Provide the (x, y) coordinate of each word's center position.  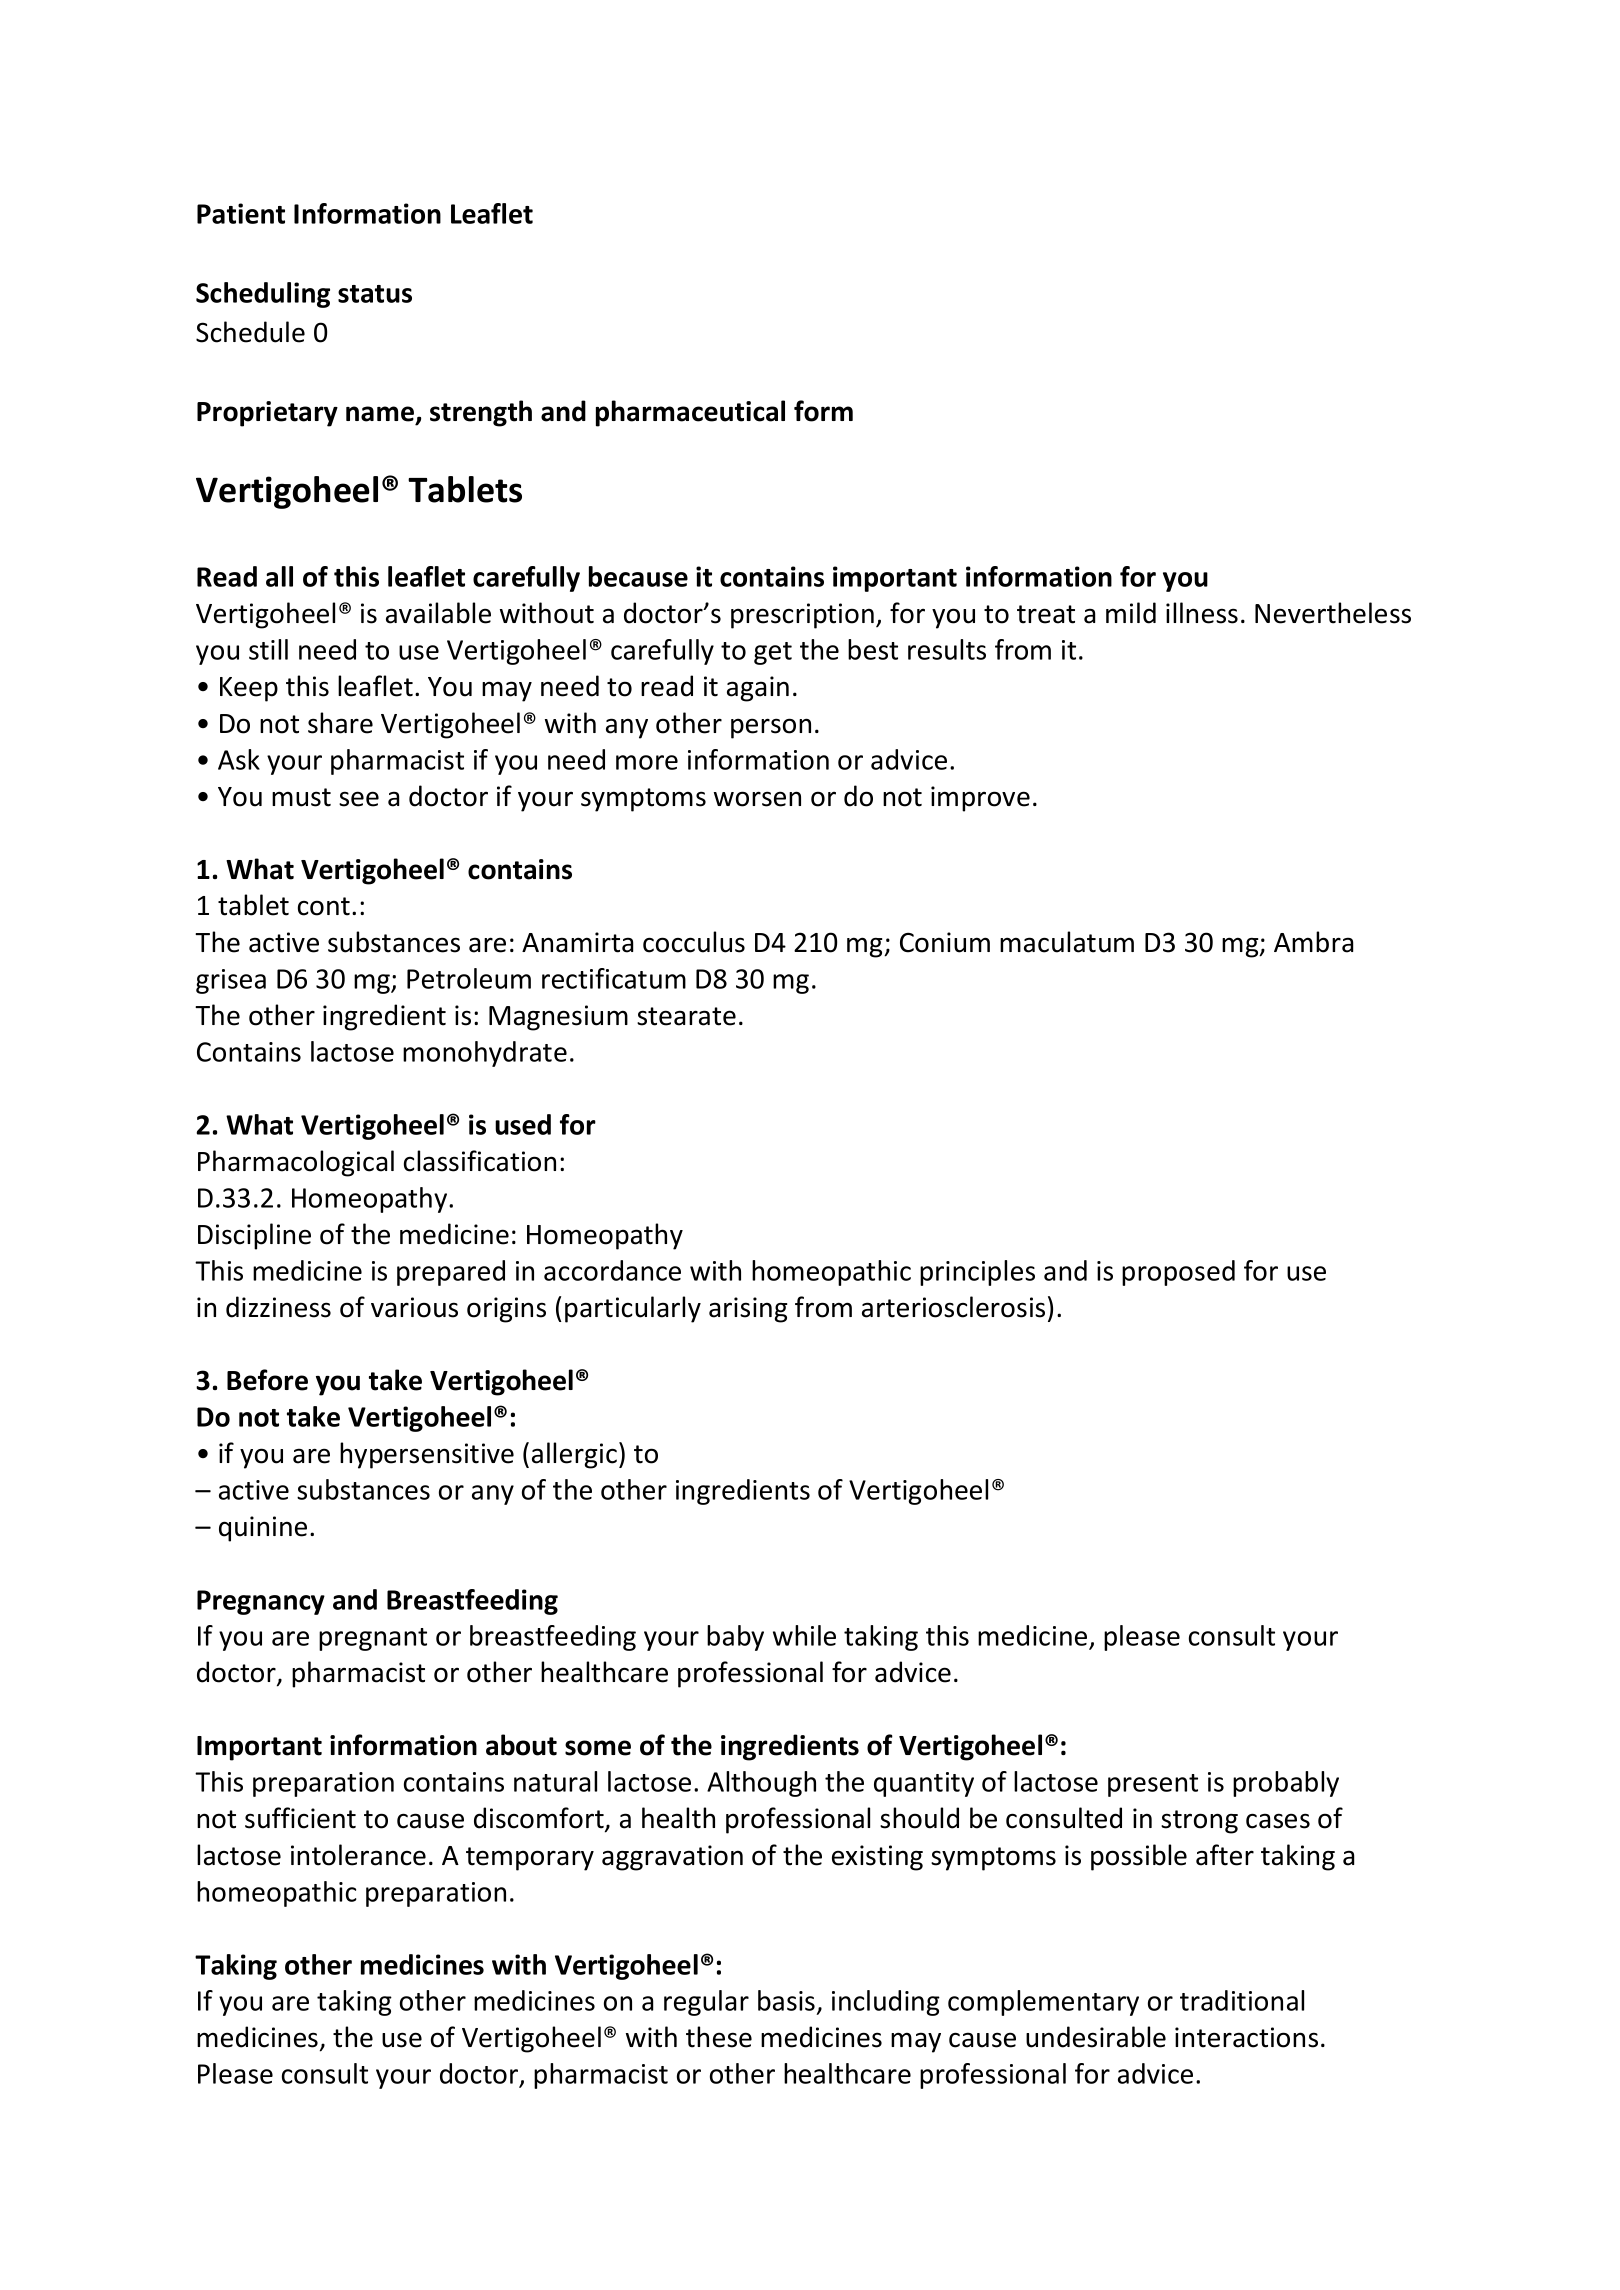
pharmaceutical (690, 413)
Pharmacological (296, 1163)
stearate (686, 1016)
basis (786, 2000)
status (375, 294)
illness (1202, 613)
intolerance (358, 1855)
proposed (1178, 1273)
